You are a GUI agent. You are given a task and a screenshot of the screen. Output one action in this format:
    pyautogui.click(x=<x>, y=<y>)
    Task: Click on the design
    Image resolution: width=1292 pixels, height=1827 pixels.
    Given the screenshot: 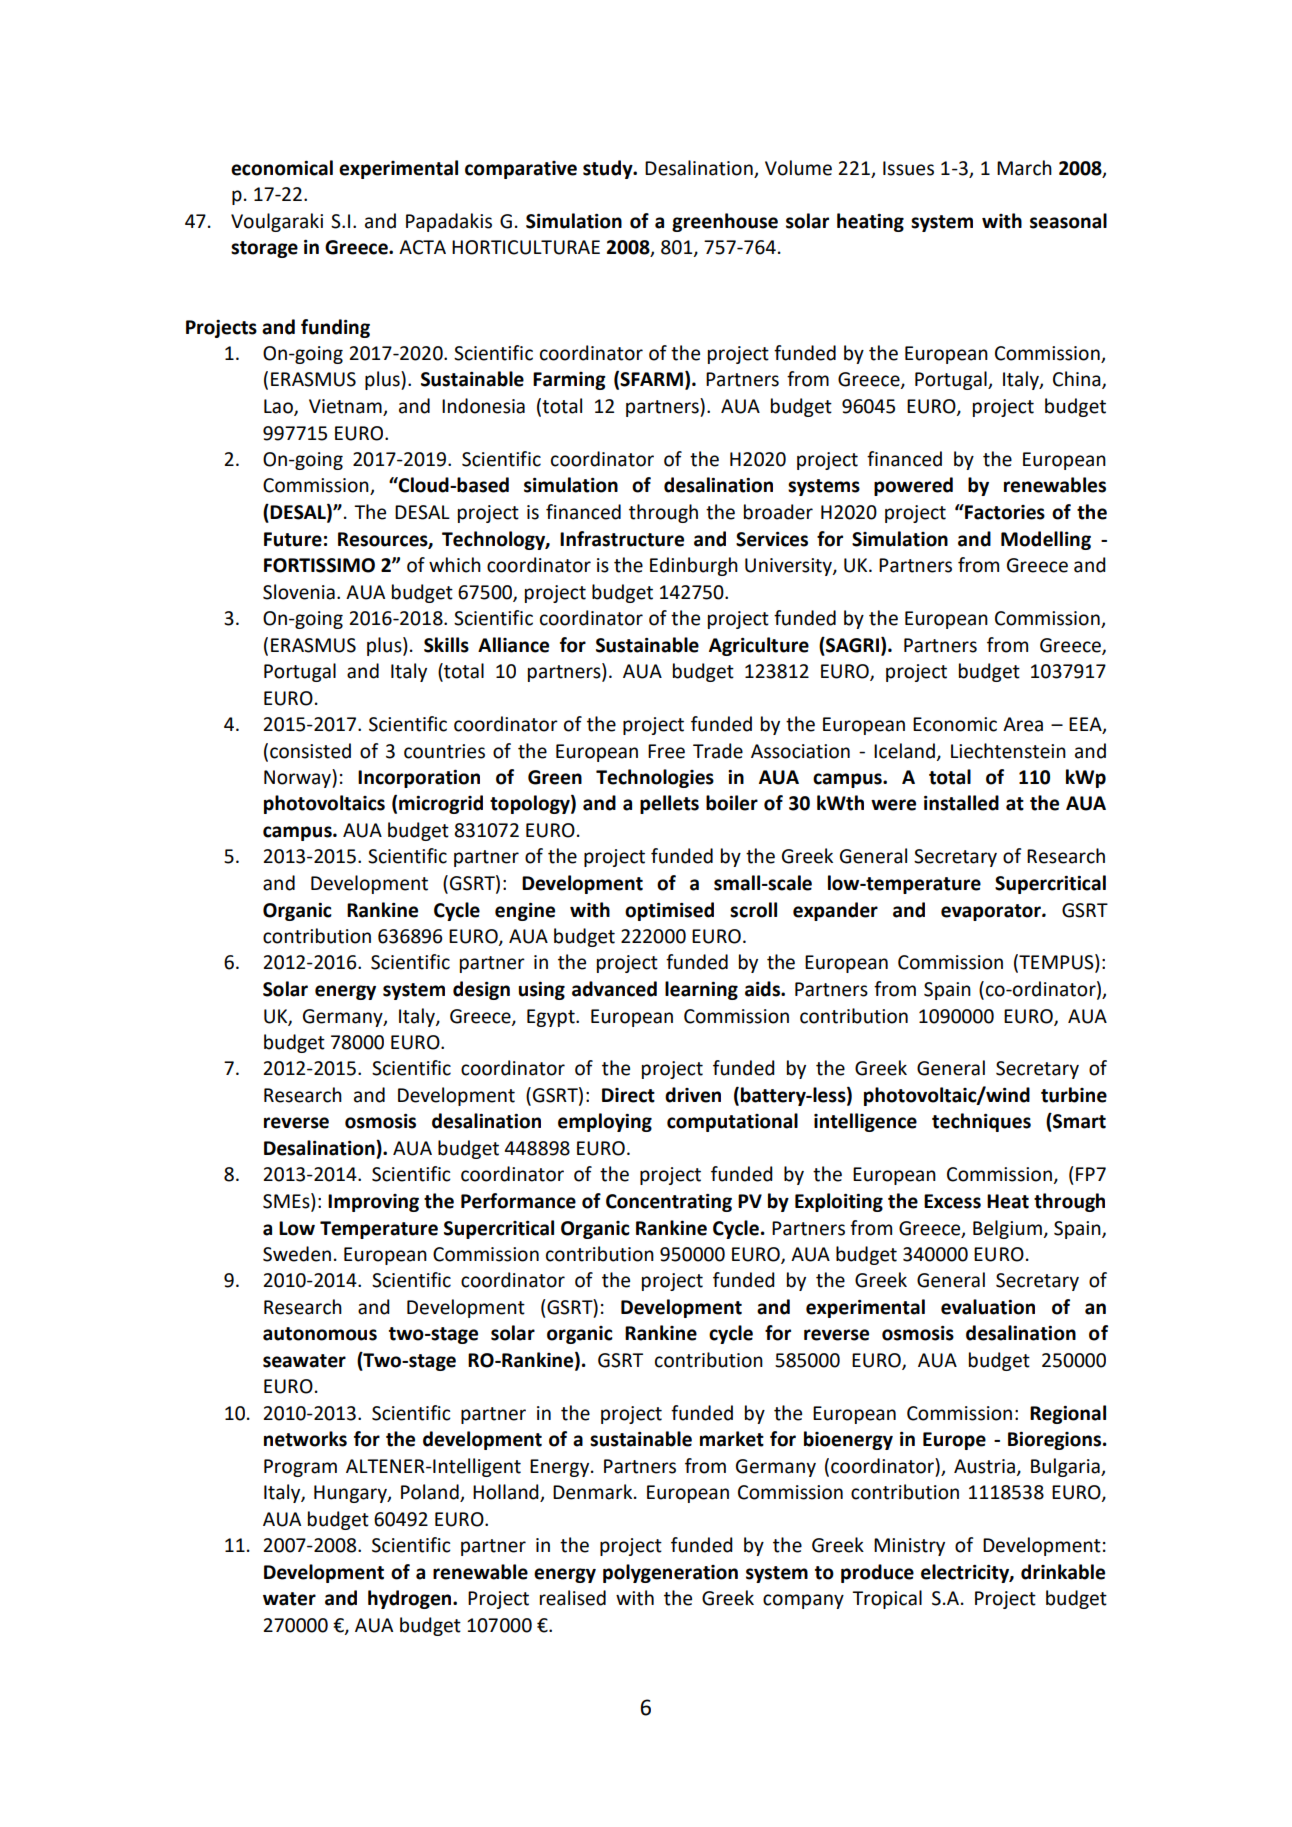 What is the action you would take?
    pyautogui.click(x=481, y=990)
